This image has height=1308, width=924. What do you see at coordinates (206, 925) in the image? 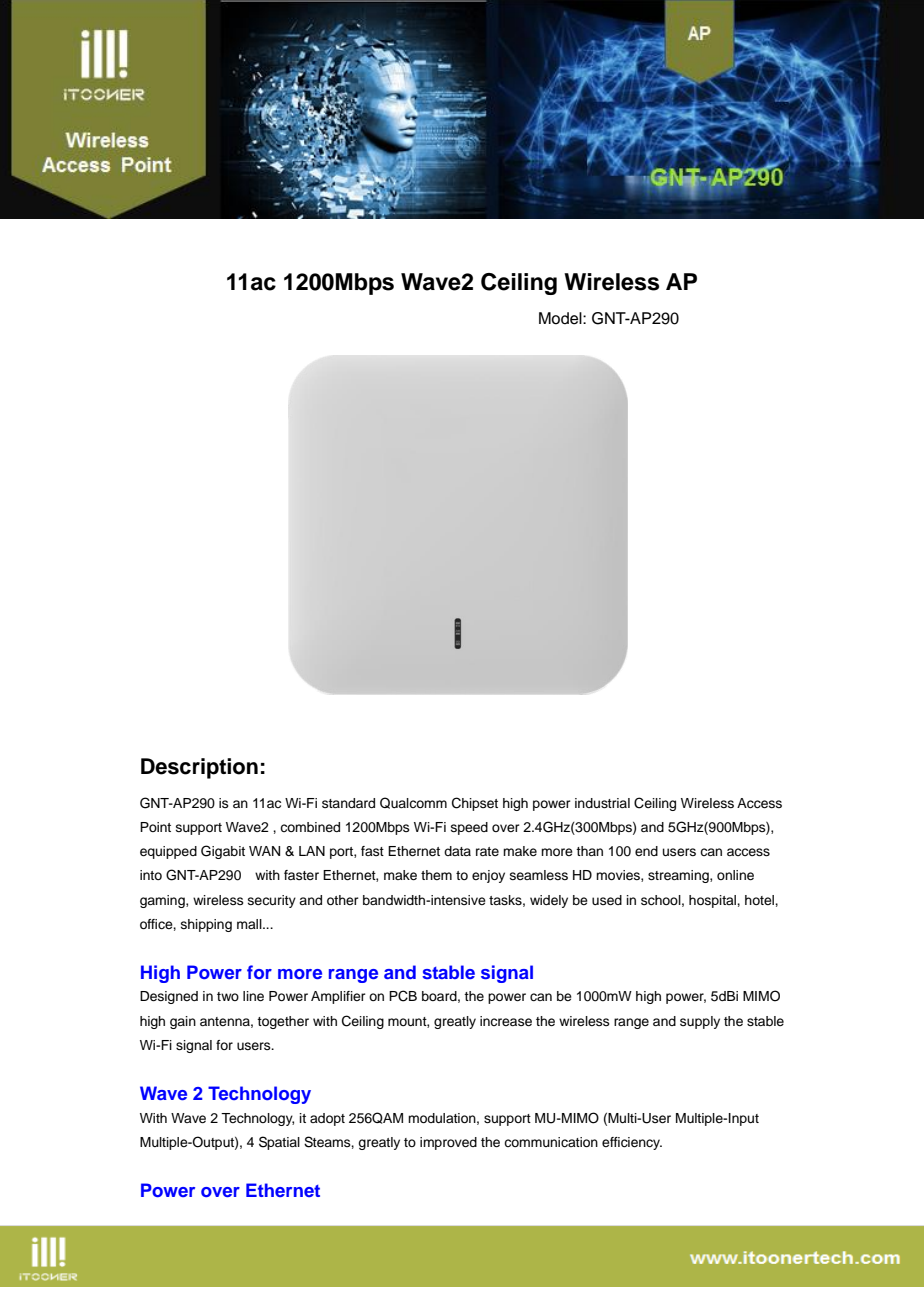
I see `shipping` at bounding box center [206, 925].
